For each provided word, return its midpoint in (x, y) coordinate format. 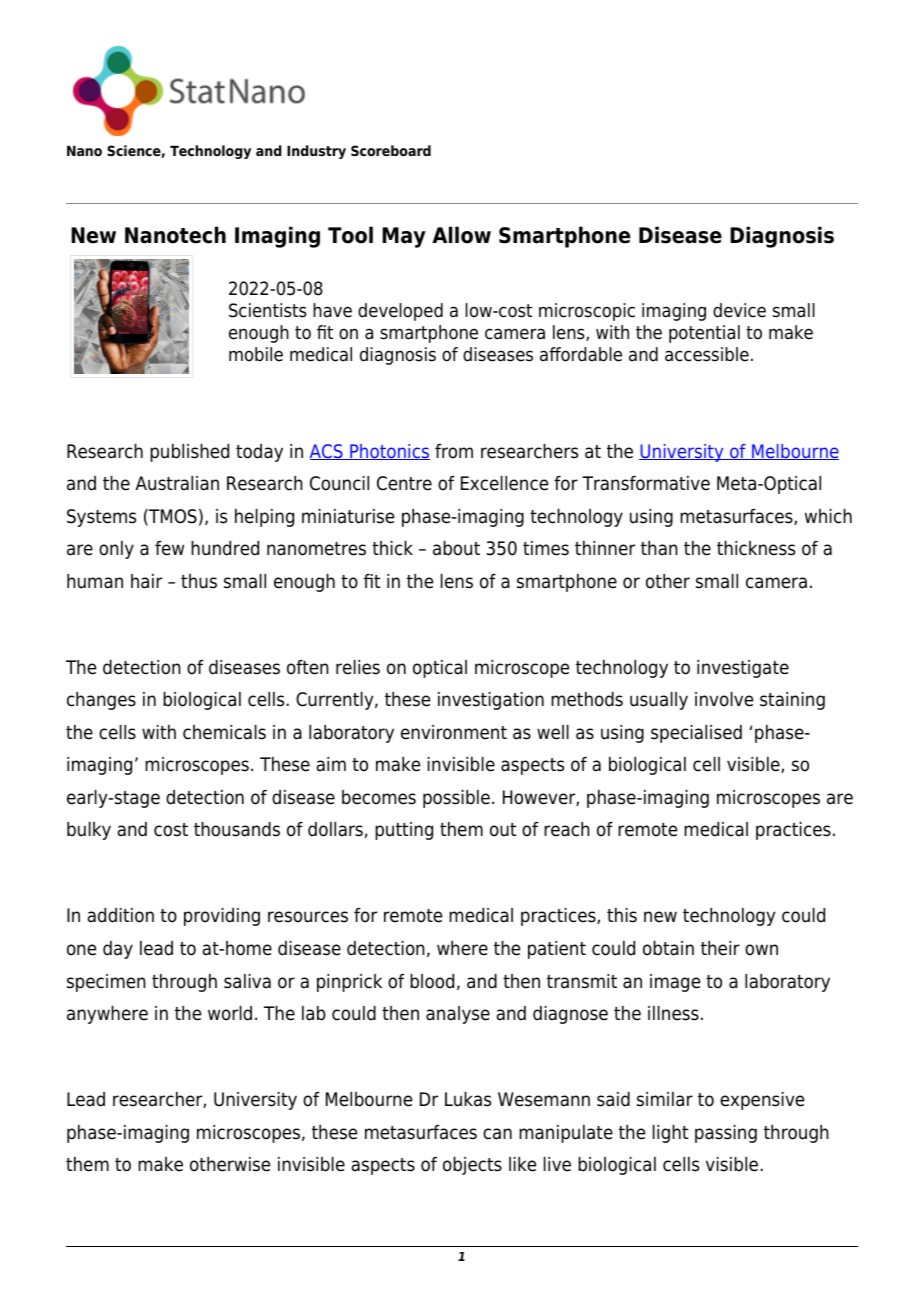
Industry (316, 152)
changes (101, 701)
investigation (491, 701)
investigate (743, 669)
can (497, 1134)
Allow (461, 235)
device (739, 310)
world (230, 1013)
